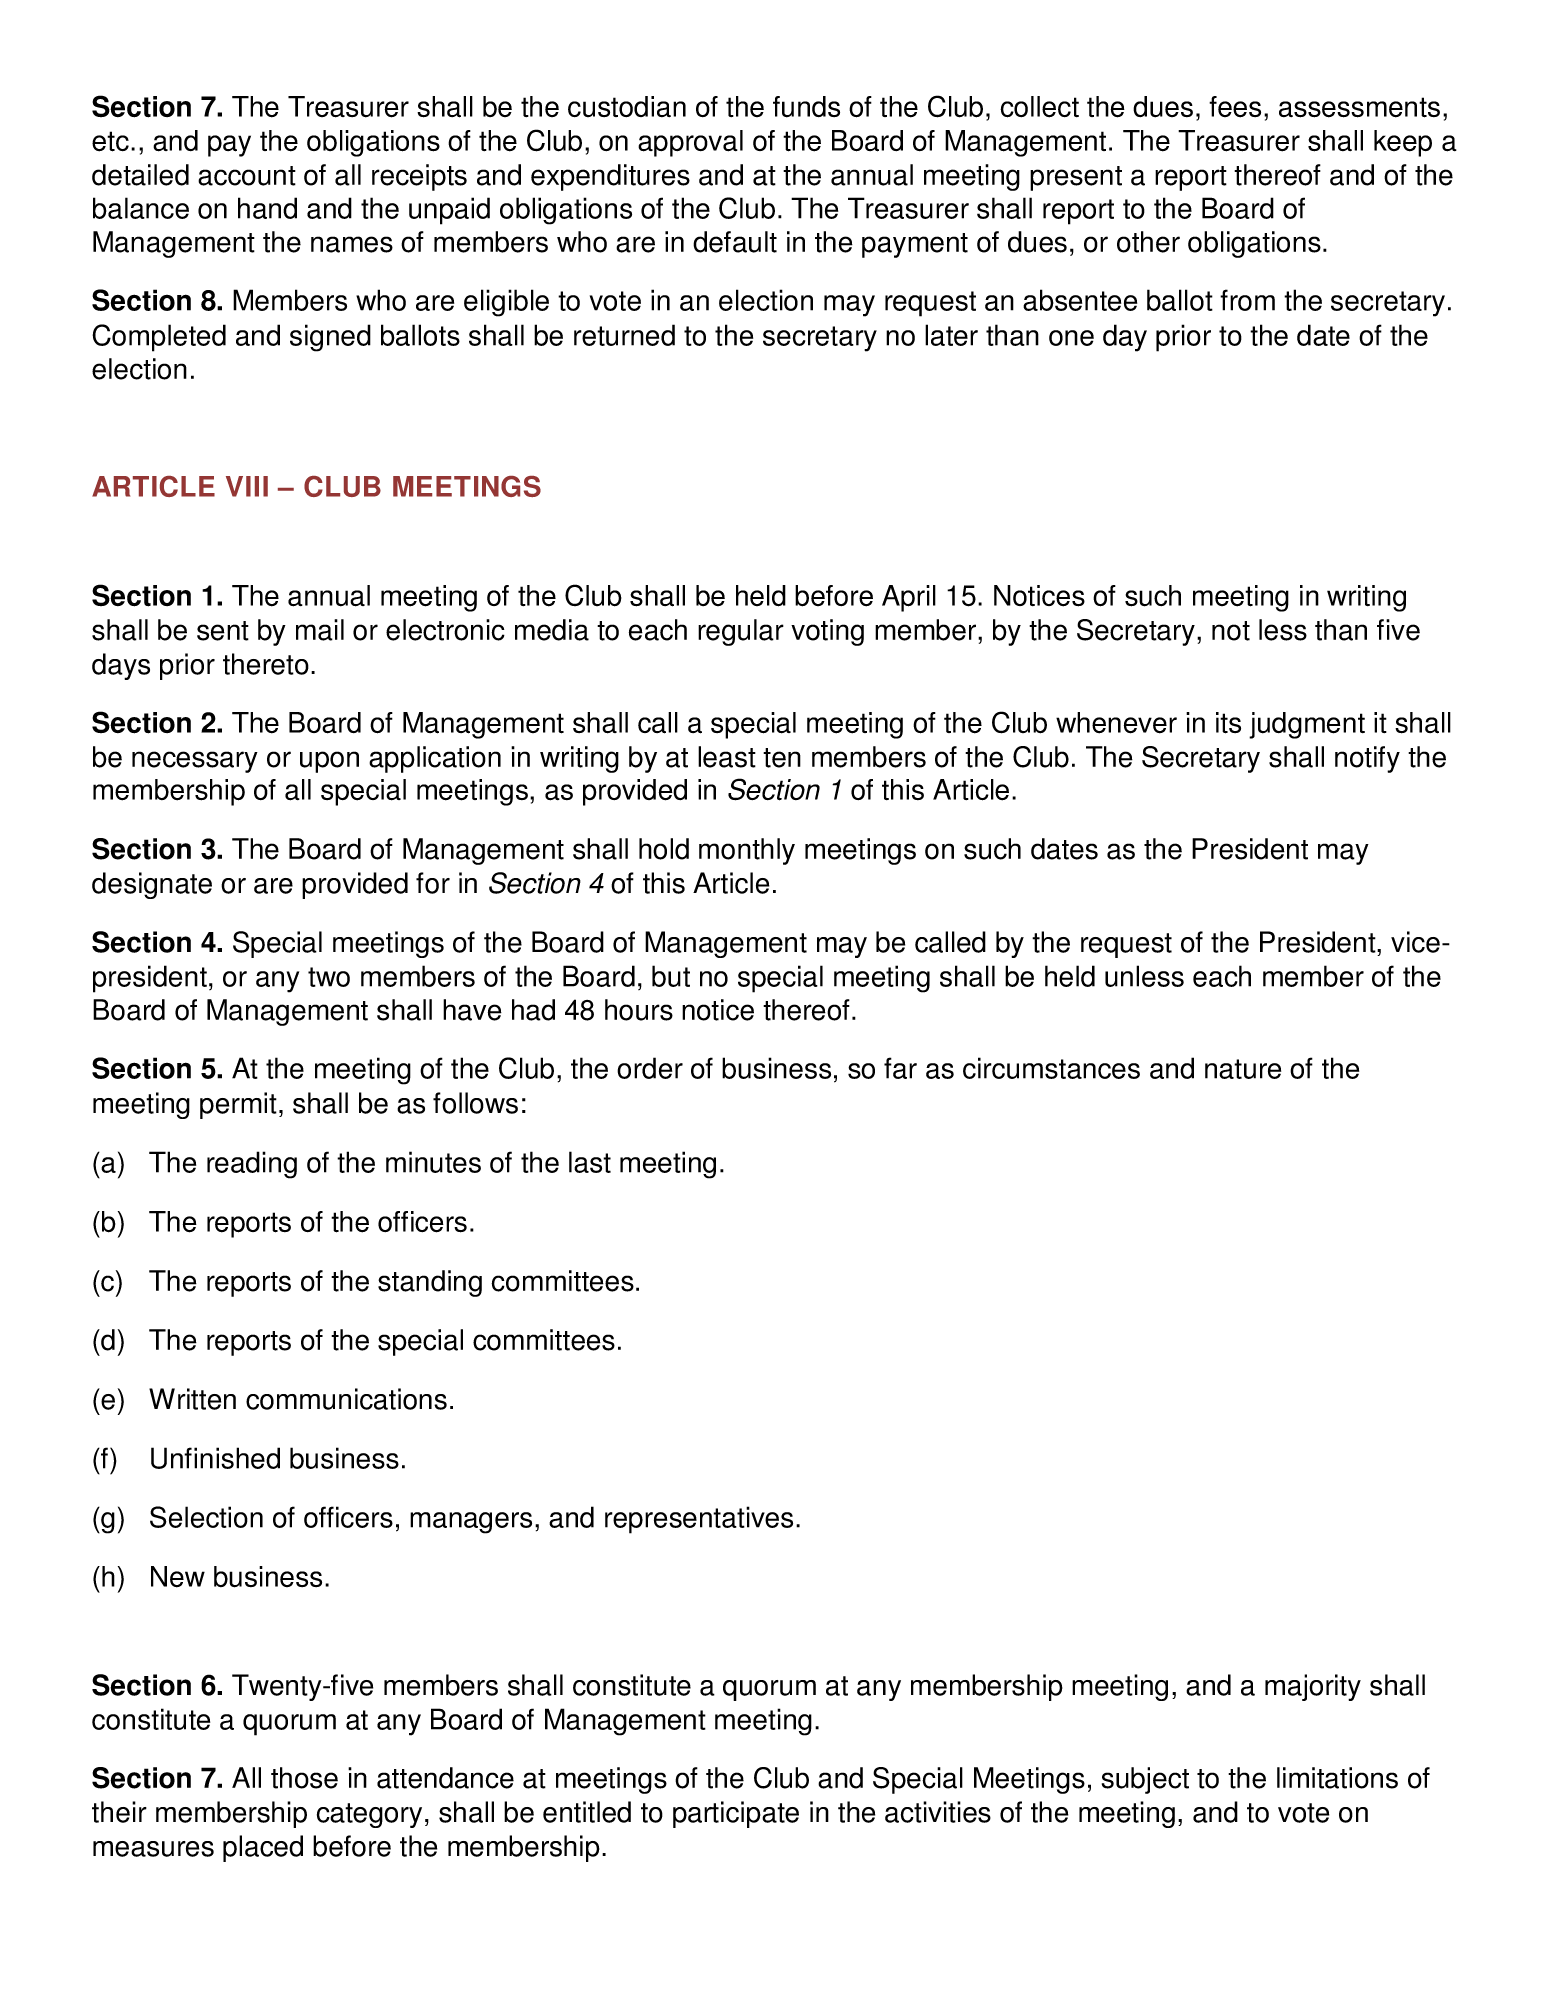 This screenshot has height=2013, width=1556. Describe the element at coordinates (1313, 1687) in the screenshot. I see `majority` at that location.
